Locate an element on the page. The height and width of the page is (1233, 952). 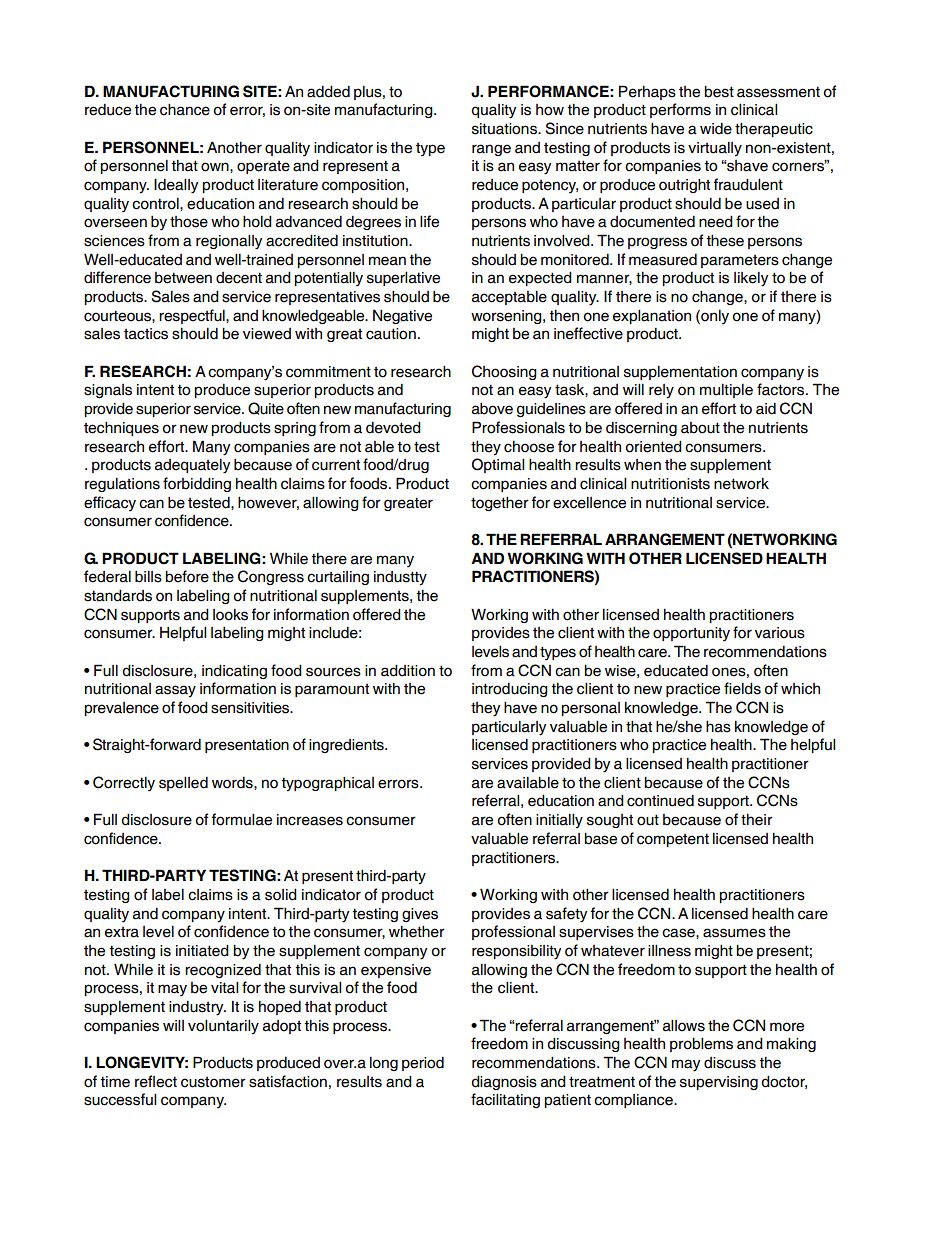
situations is located at coordinates (505, 129).
